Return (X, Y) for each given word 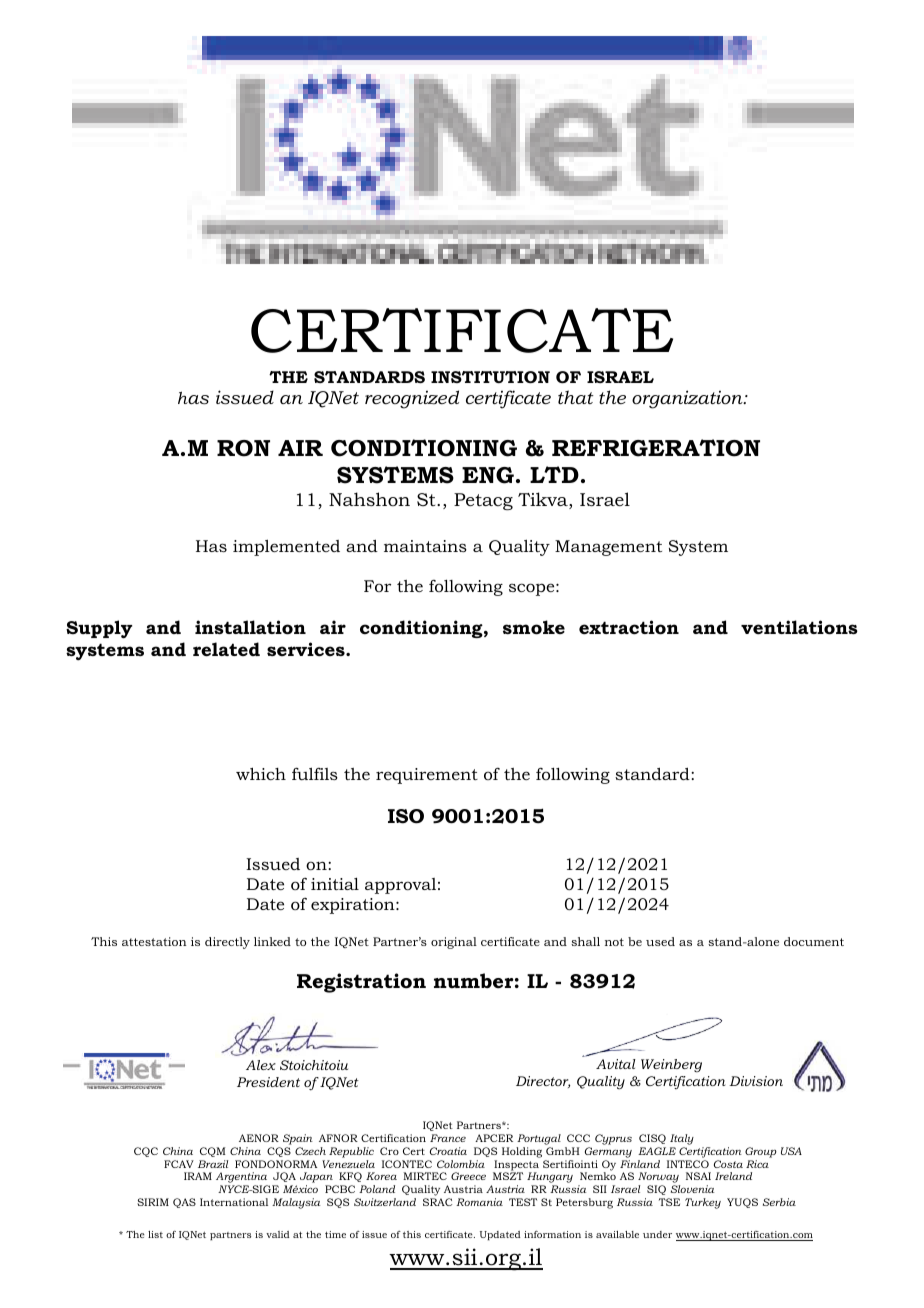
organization (688, 399)
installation (250, 627)
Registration (361, 983)
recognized (412, 399)
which (261, 773)
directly (227, 943)
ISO (406, 816)
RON (243, 448)
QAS (184, 1203)
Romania (479, 1202)
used (660, 941)
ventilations (799, 627)
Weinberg (671, 1066)
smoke (534, 627)
